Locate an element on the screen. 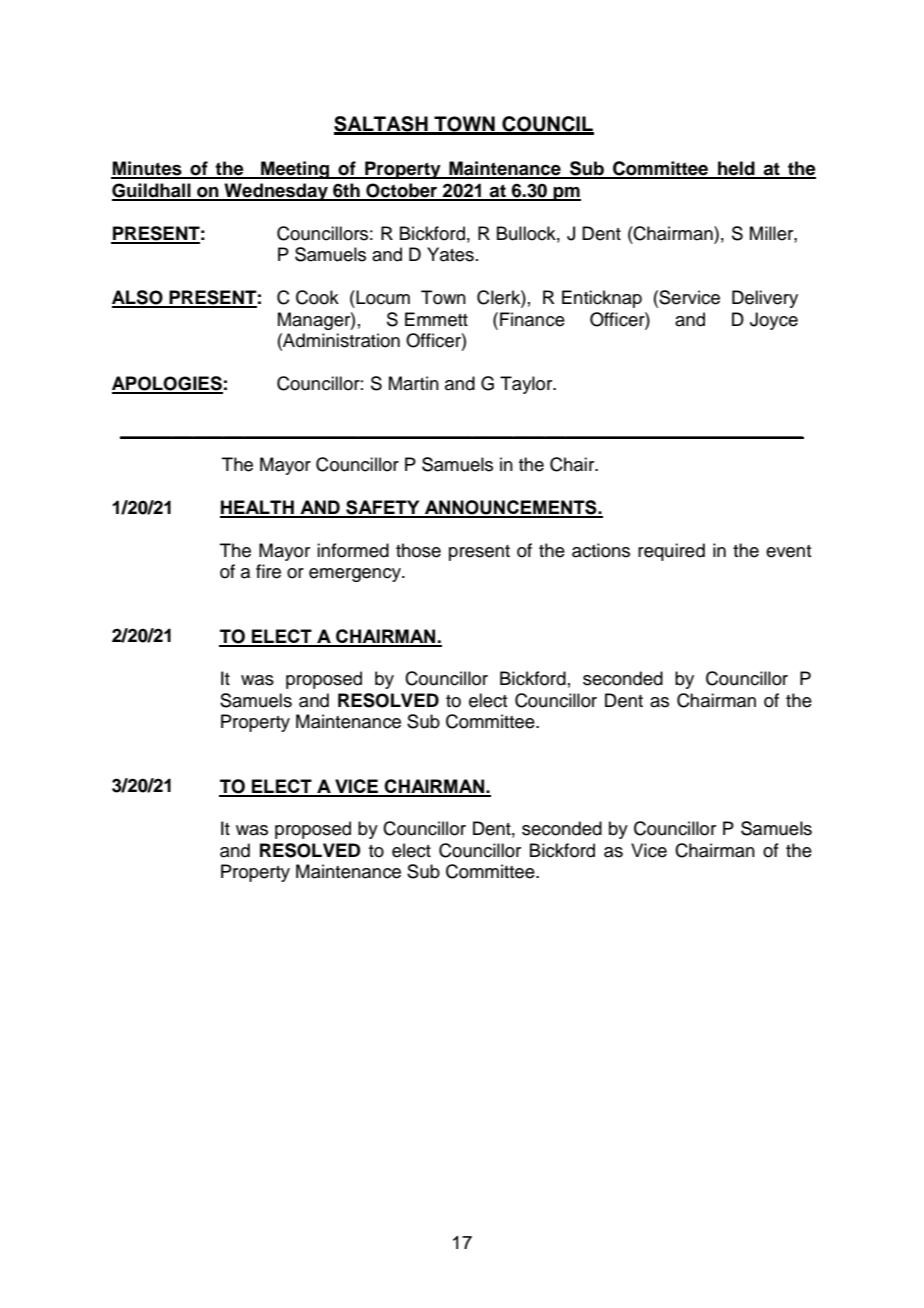 The image size is (924, 1308). October is located at coordinates (402, 191).
